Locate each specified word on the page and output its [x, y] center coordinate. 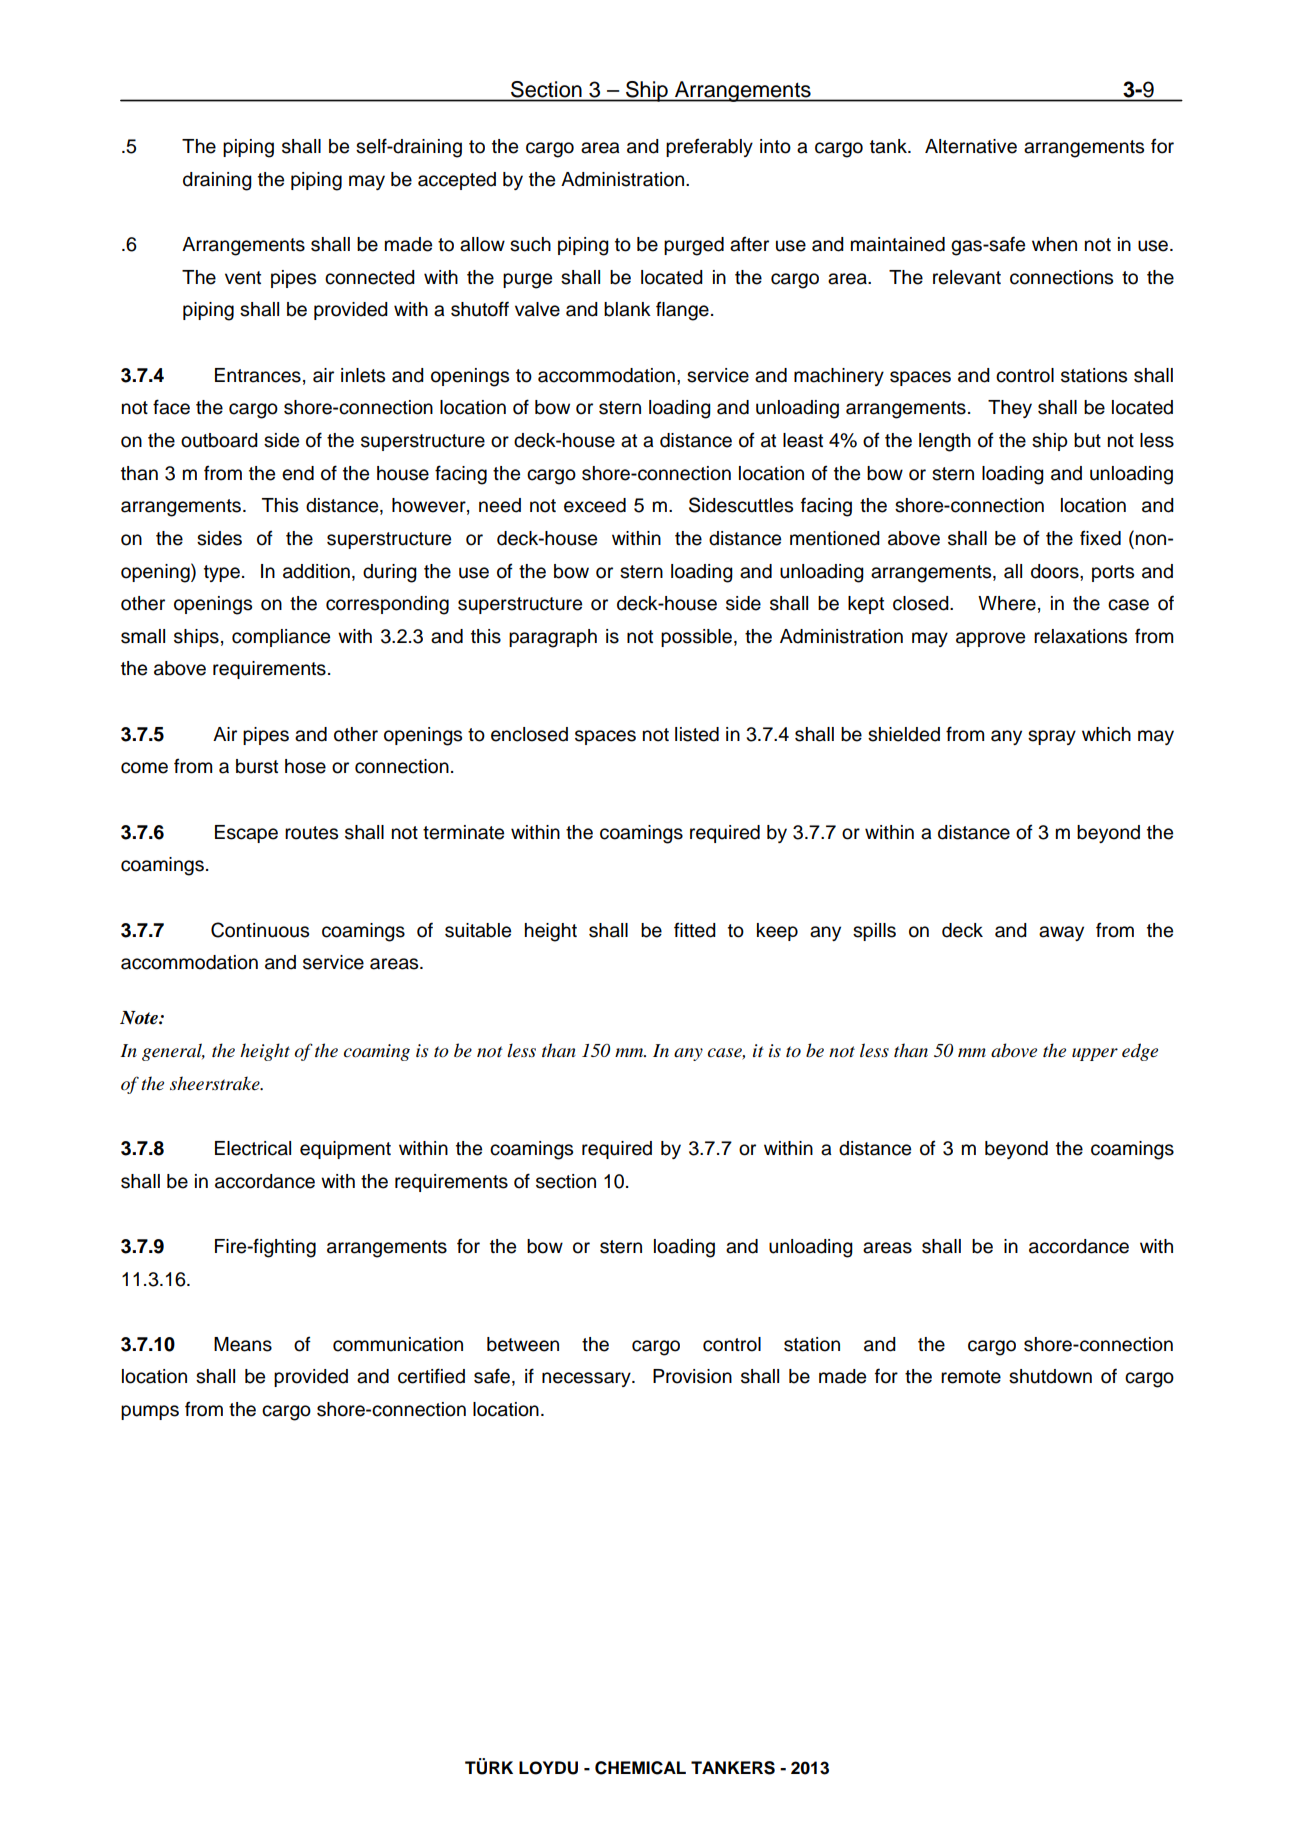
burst [257, 766]
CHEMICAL [640, 1768]
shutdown [1050, 1376]
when [1054, 244]
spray [1052, 737]
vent [243, 278]
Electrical [253, 1148]
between [523, 1344]
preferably [709, 147]
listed [697, 734]
